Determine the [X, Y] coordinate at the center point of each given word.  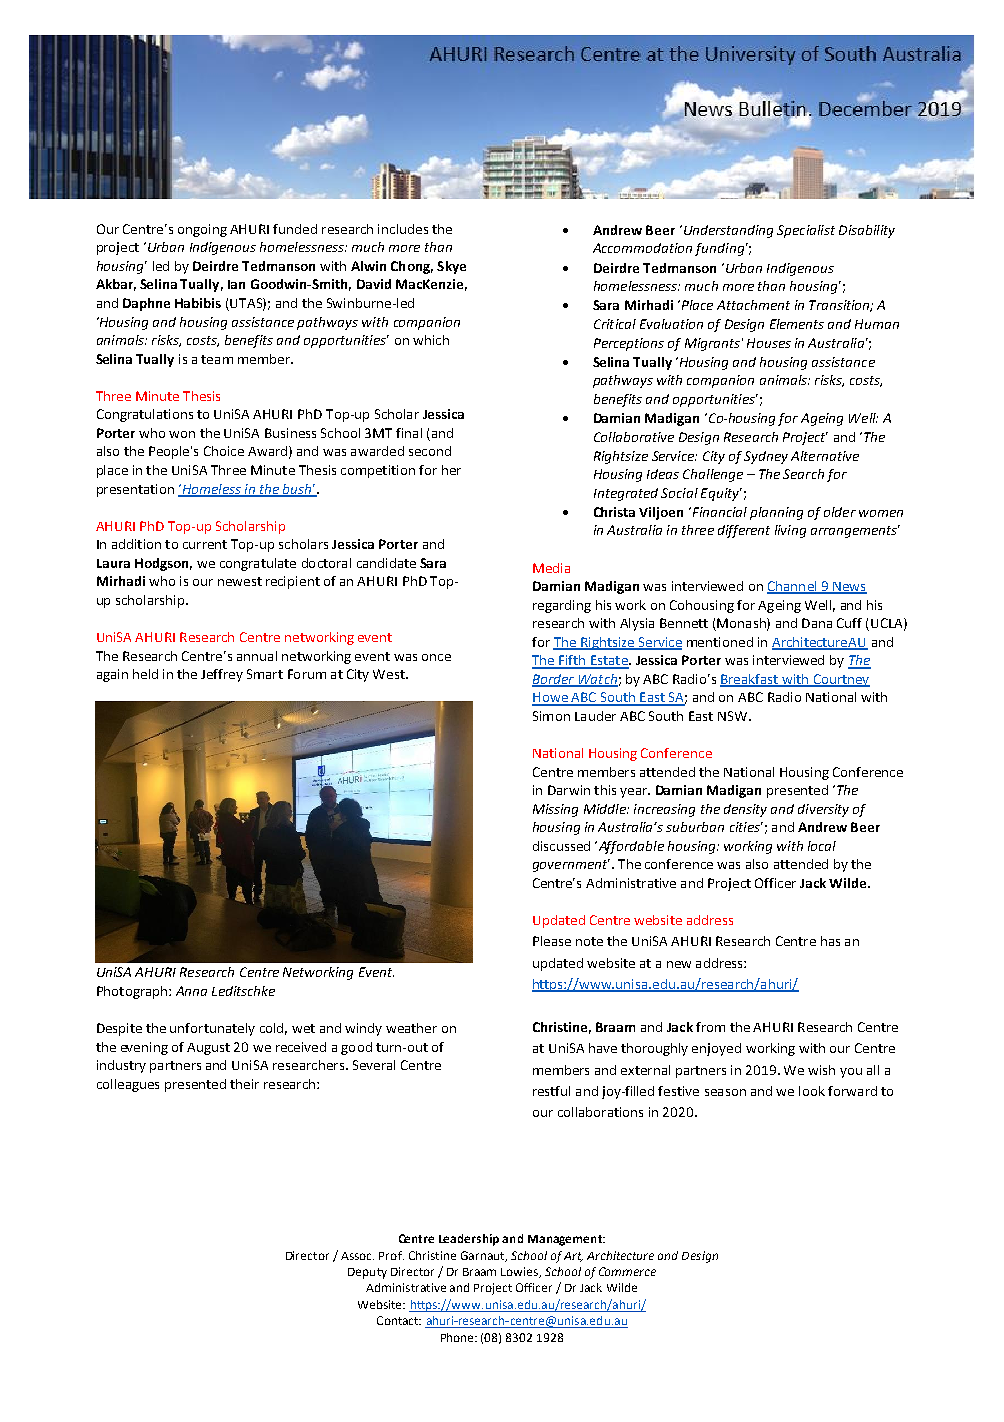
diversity [823, 810]
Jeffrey [222, 675]
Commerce [627, 1271]
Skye [451, 267]
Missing [555, 810]
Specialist [806, 231]
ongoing [202, 230]
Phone [459, 1337]
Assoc [357, 1256]
